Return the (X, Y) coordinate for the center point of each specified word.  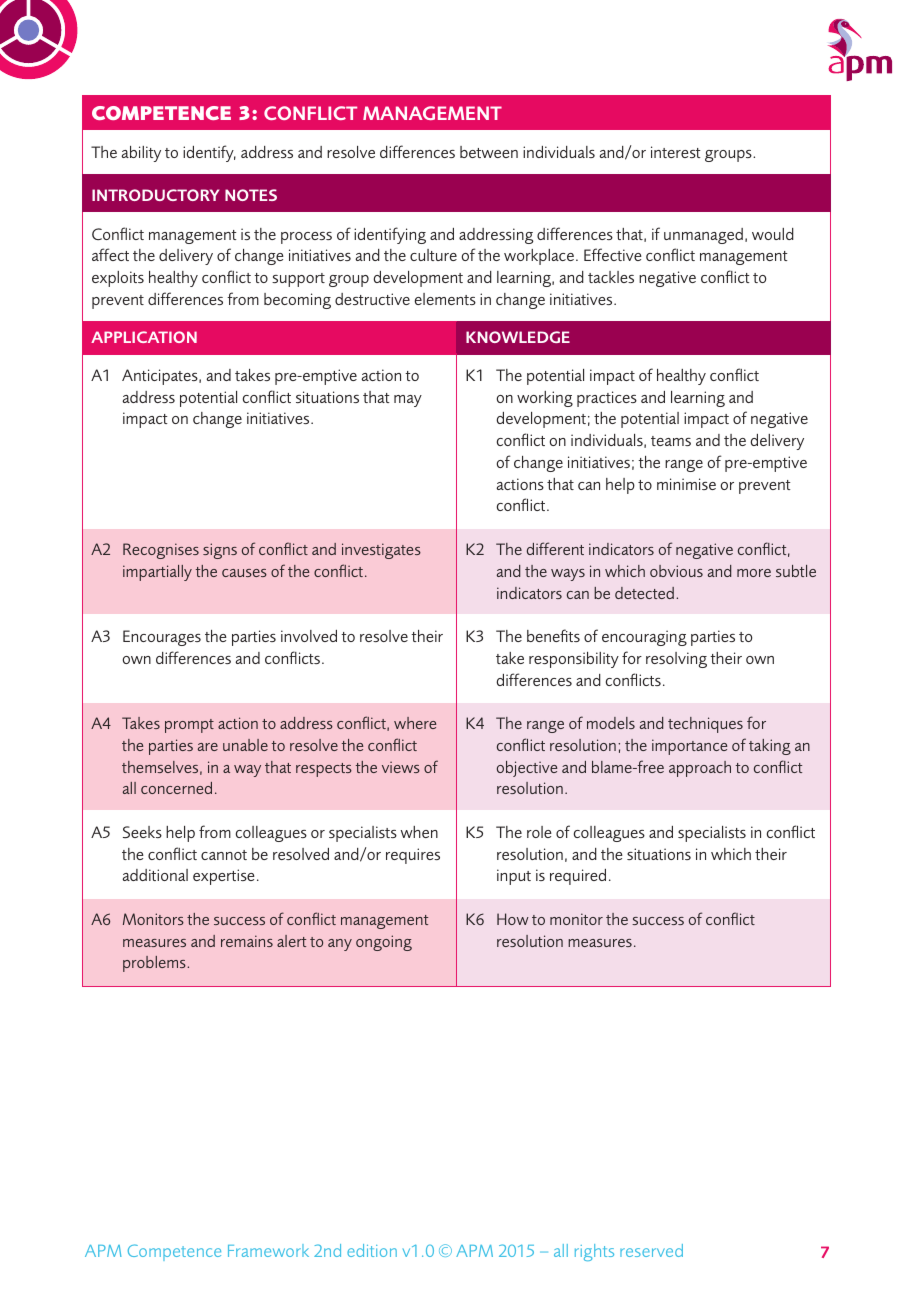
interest (676, 152)
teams (671, 441)
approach (700, 769)
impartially (157, 573)
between (489, 152)
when (419, 832)
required (578, 877)
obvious (676, 571)
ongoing (384, 943)
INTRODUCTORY (155, 195)
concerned (176, 788)
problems (155, 964)
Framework (268, 1250)
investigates (381, 551)
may (408, 401)
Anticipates (161, 377)
